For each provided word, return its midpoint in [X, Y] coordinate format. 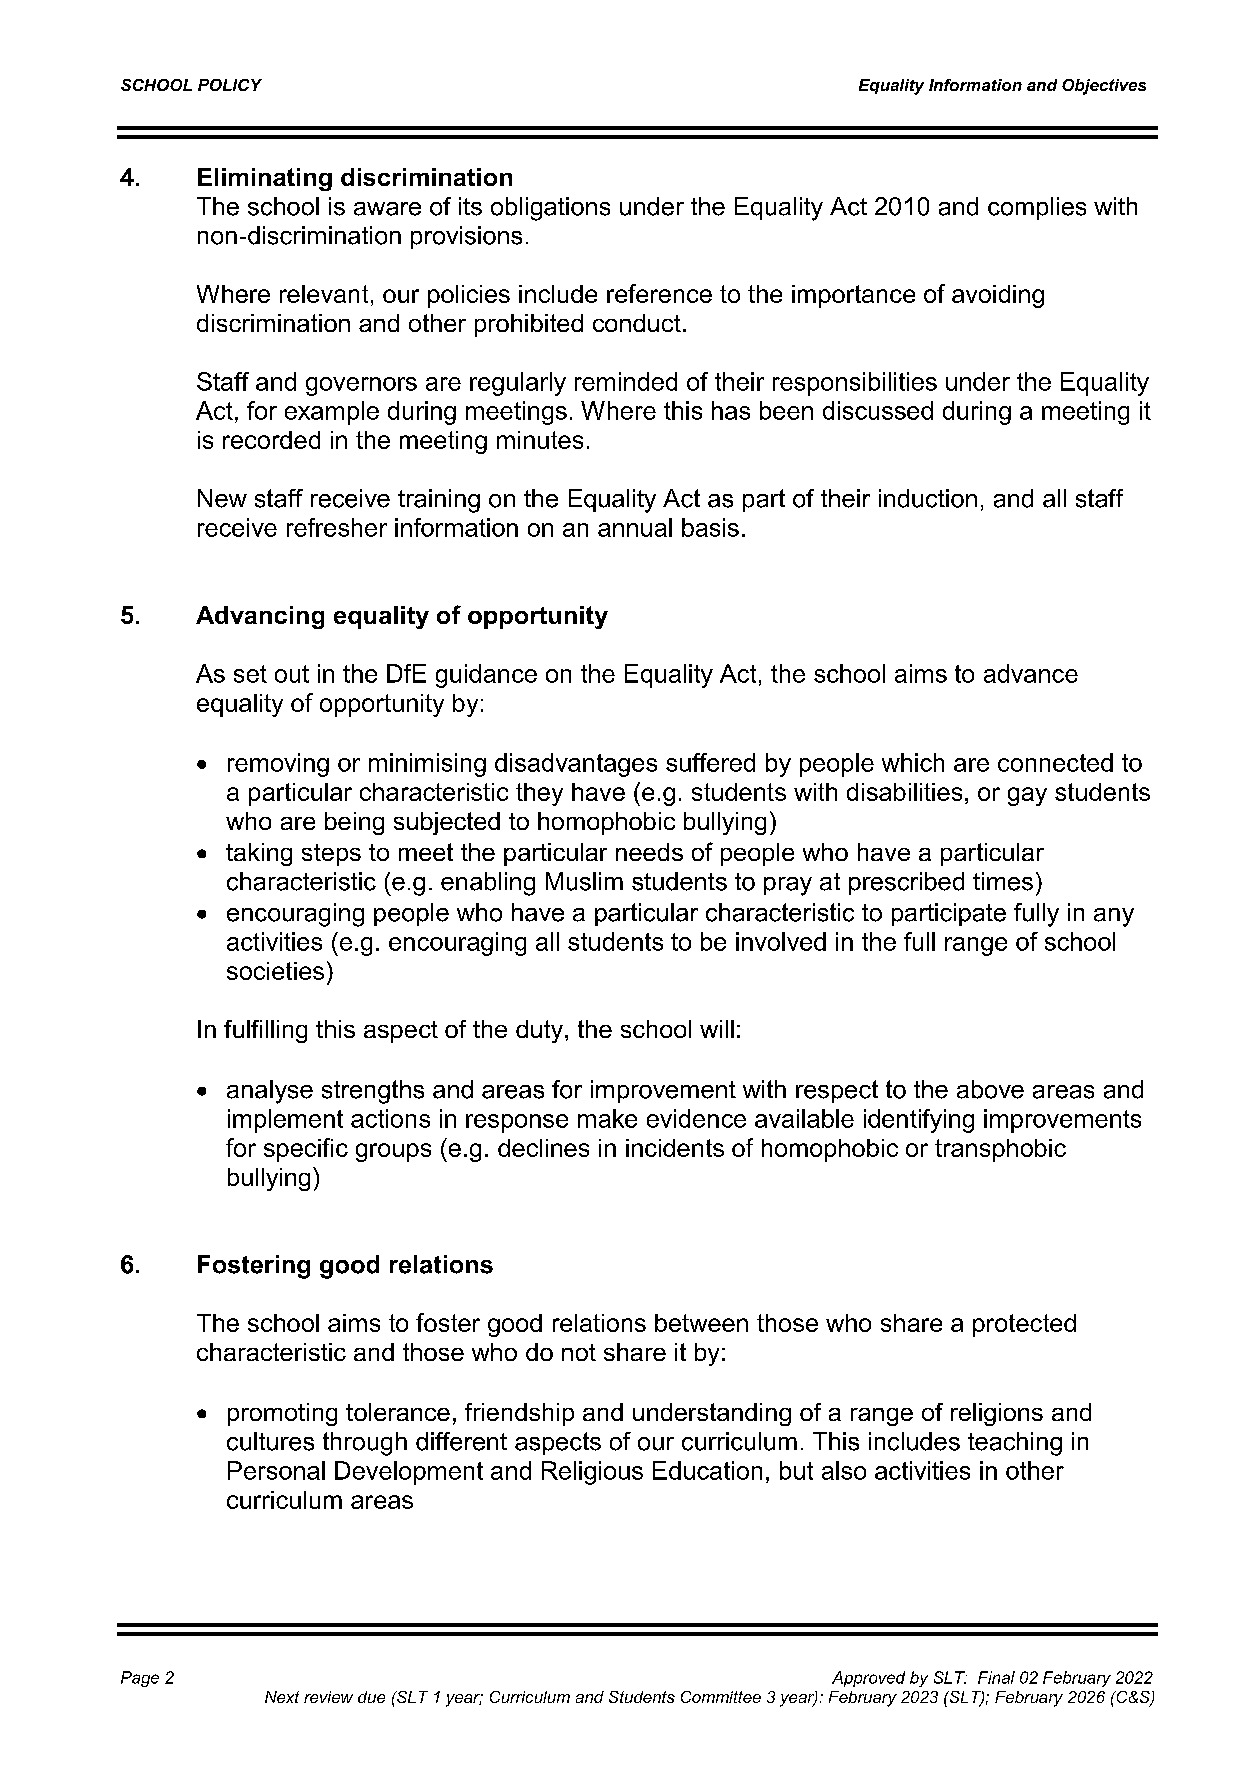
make [607, 1118]
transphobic [1000, 1150]
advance [1031, 673]
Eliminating [265, 179]
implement [285, 1121]
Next [282, 1697]
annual [635, 527]
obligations [550, 209]
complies [1037, 208]
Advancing [260, 617]
